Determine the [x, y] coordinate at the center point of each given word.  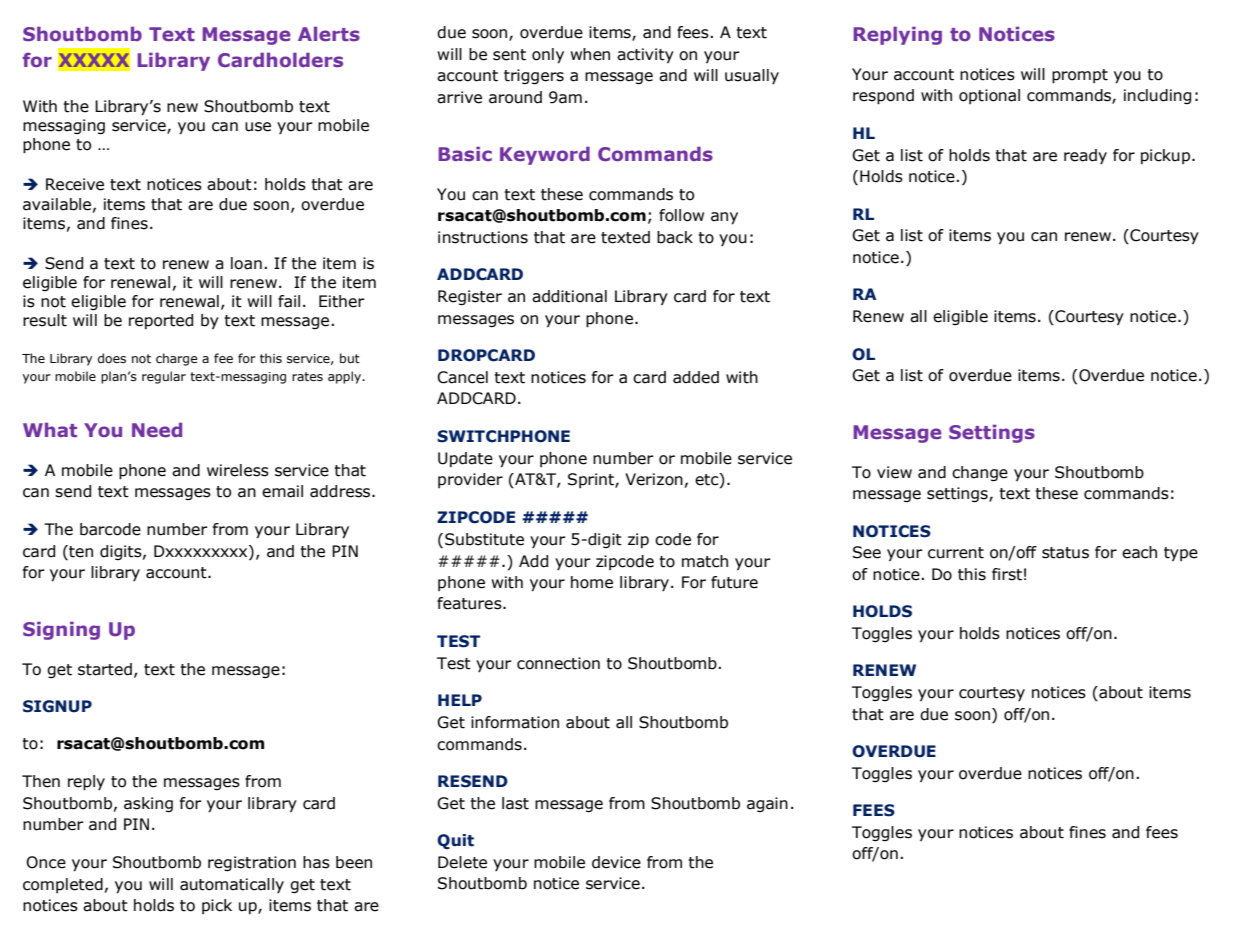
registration [252, 863]
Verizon [654, 479]
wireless [238, 470]
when [590, 54]
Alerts [329, 33]
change [980, 473]
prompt [1080, 76]
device [616, 862]
